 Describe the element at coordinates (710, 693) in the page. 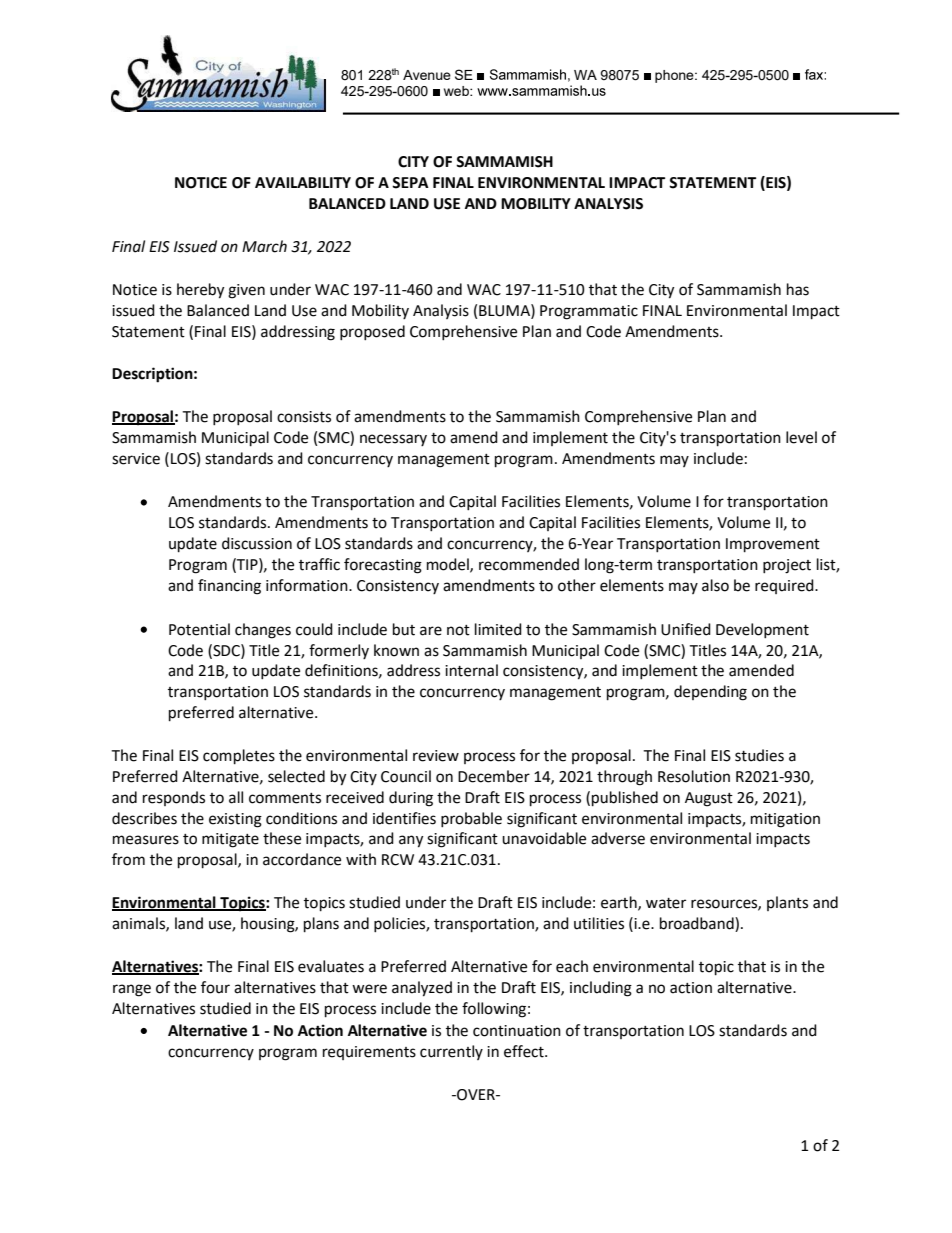

I see `depending` at that location.
